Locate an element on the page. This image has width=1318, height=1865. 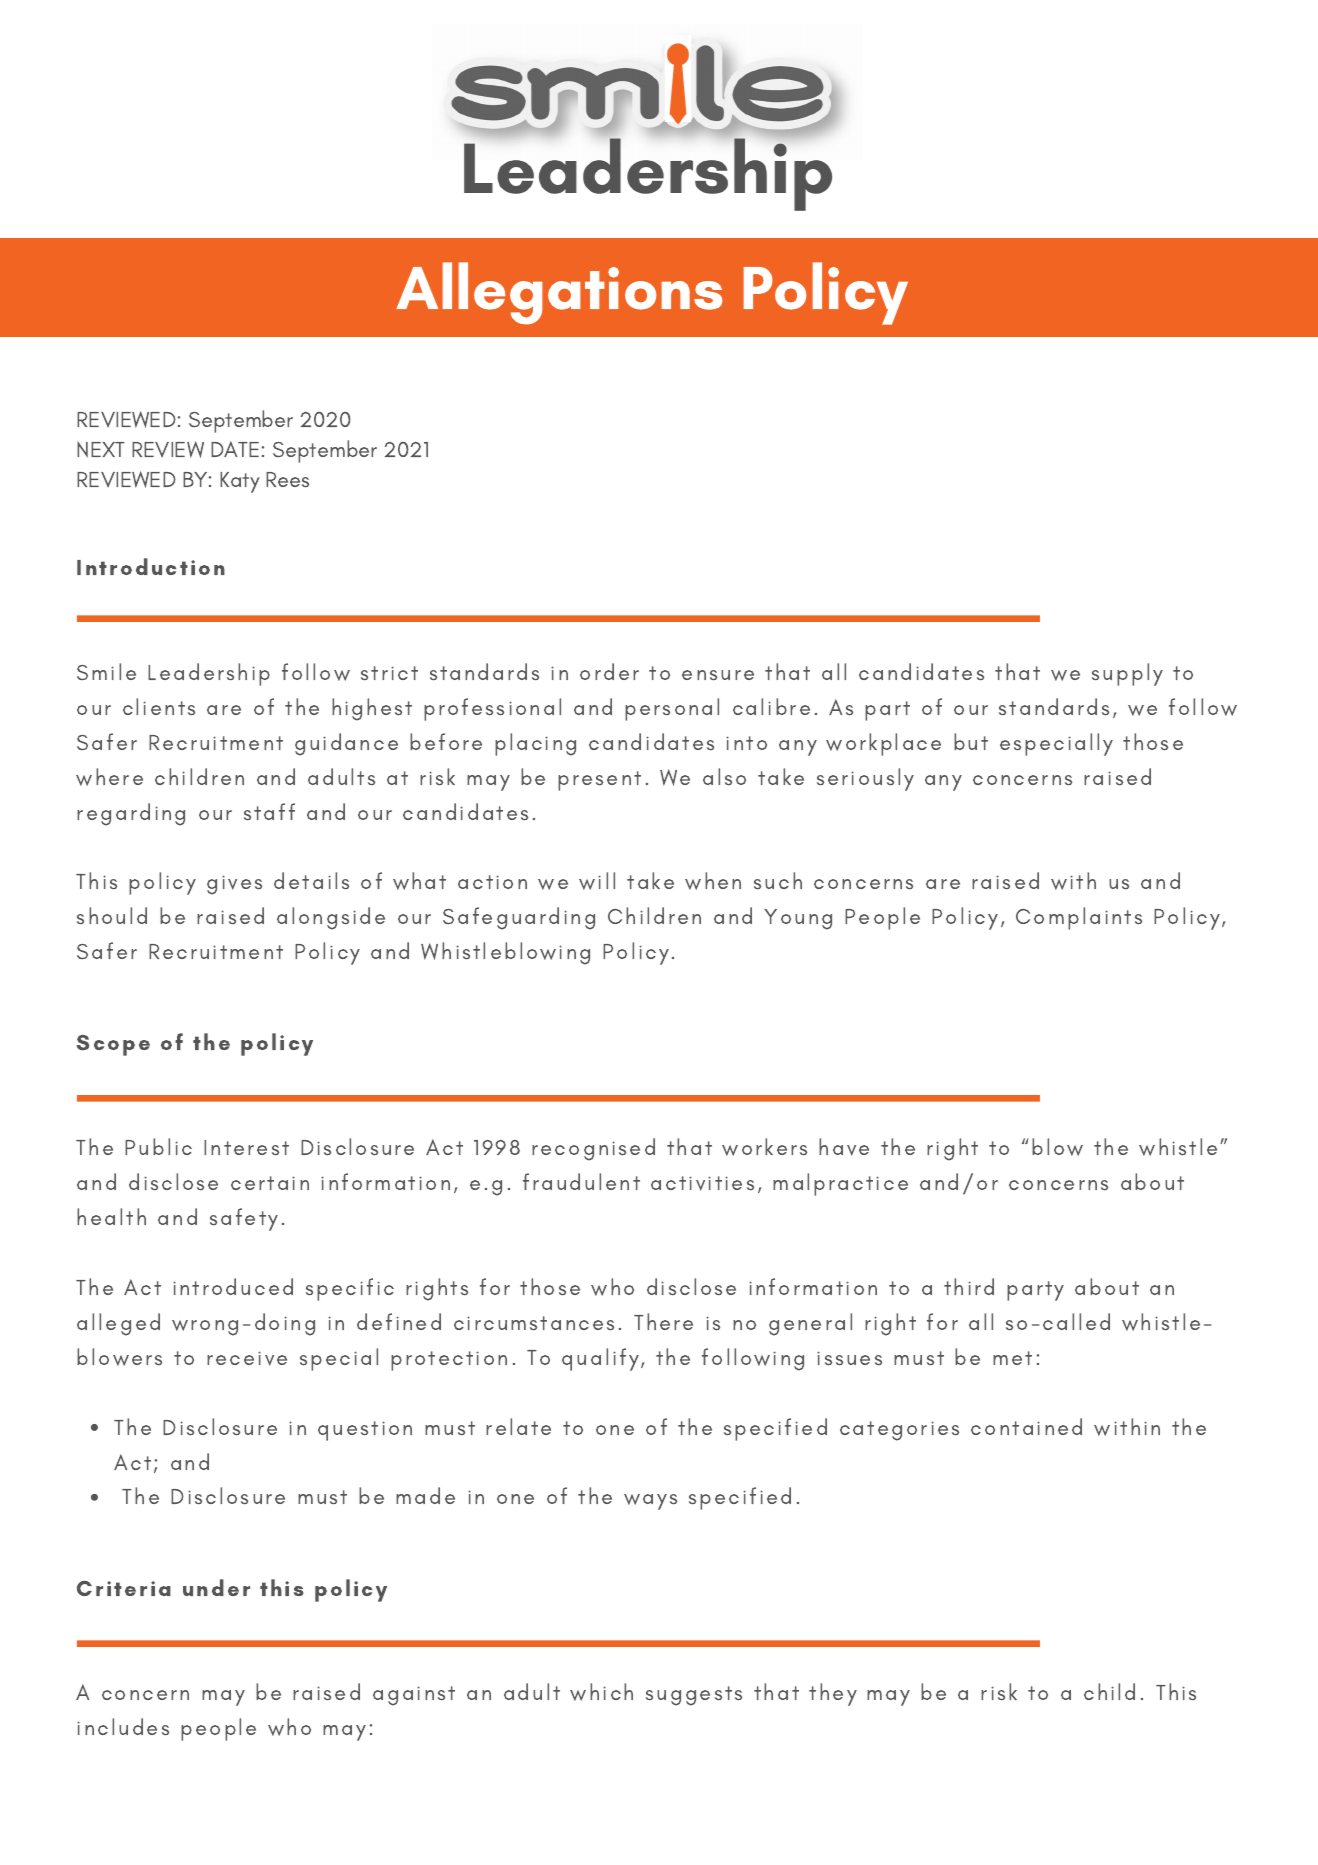
fraudulent is located at coordinates (581, 1181).
